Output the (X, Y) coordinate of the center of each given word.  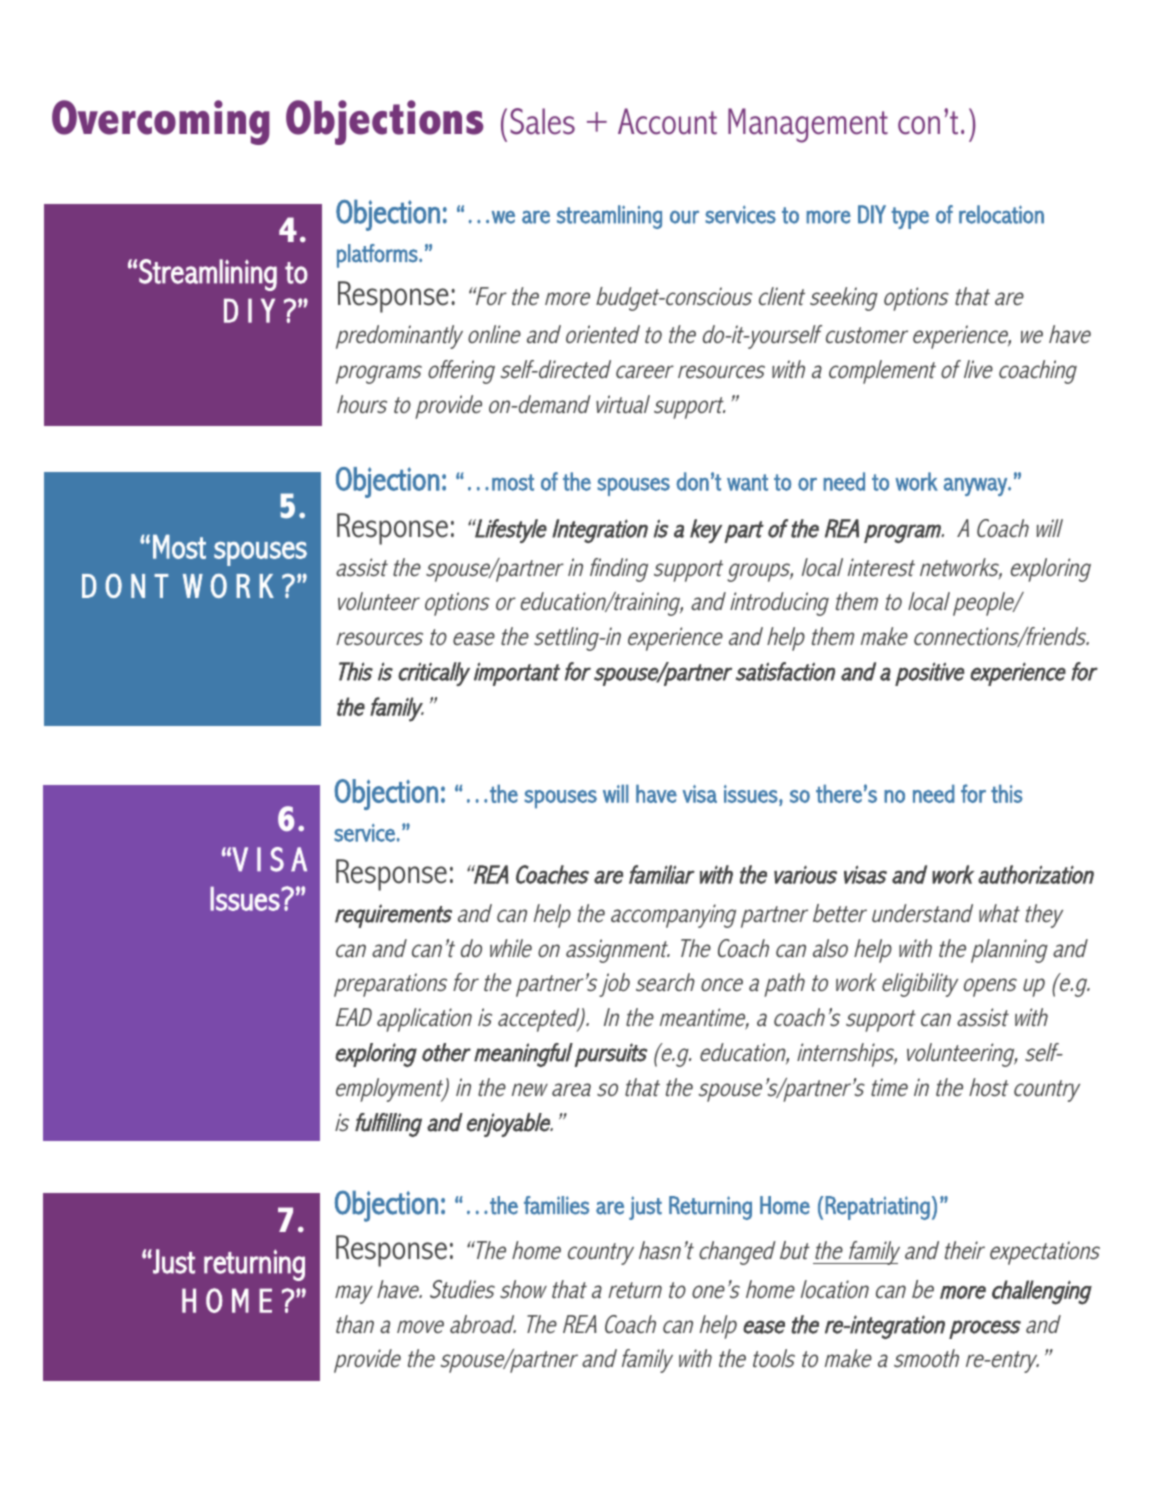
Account (667, 121)
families (556, 1205)
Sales (542, 121)
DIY (872, 214)
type (910, 218)
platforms (378, 256)
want (747, 482)
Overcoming (161, 122)
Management (808, 125)
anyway (976, 487)
